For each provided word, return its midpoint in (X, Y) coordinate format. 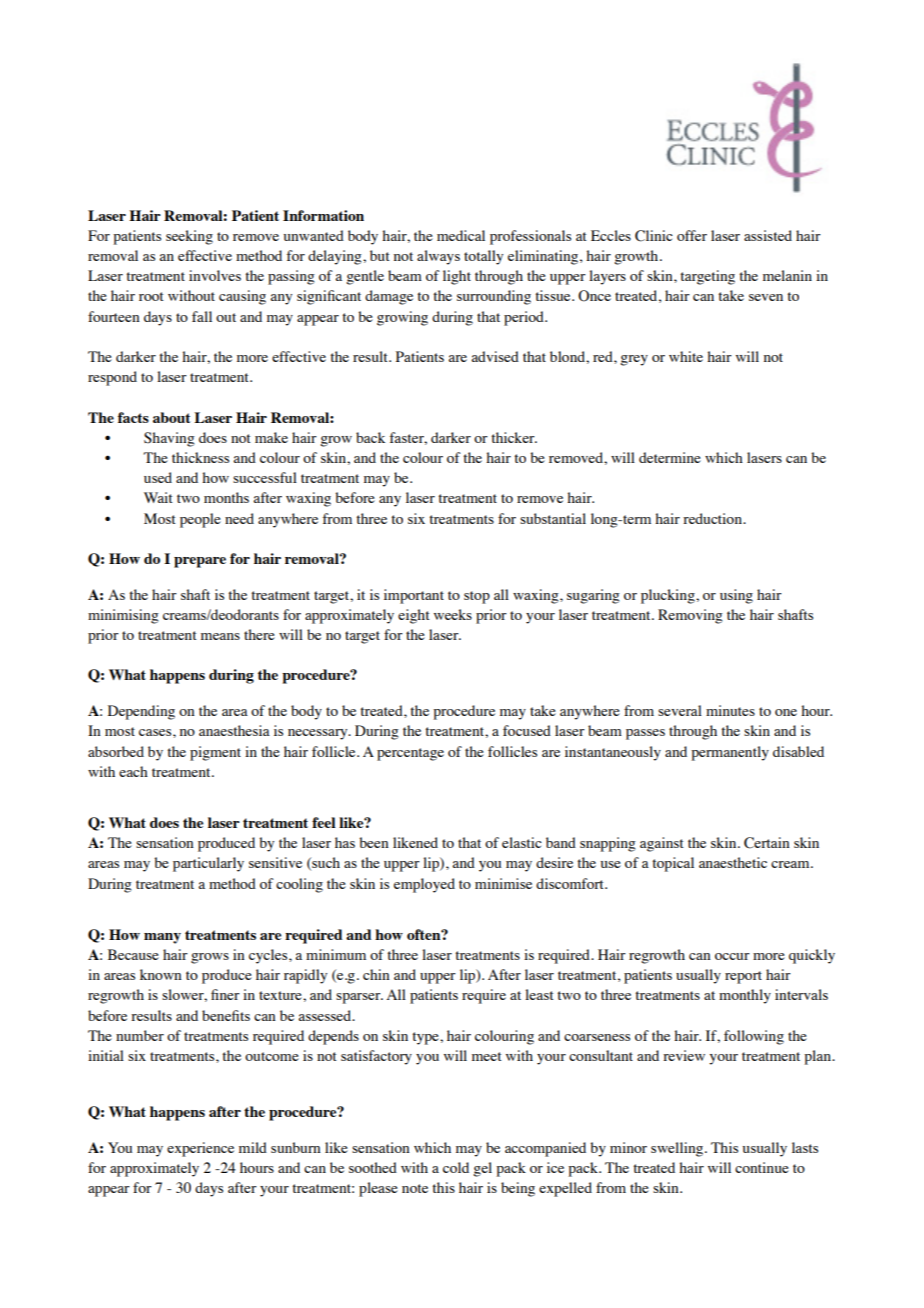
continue (762, 1167)
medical (461, 235)
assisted (768, 235)
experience (200, 1149)
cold (456, 1167)
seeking (189, 237)
